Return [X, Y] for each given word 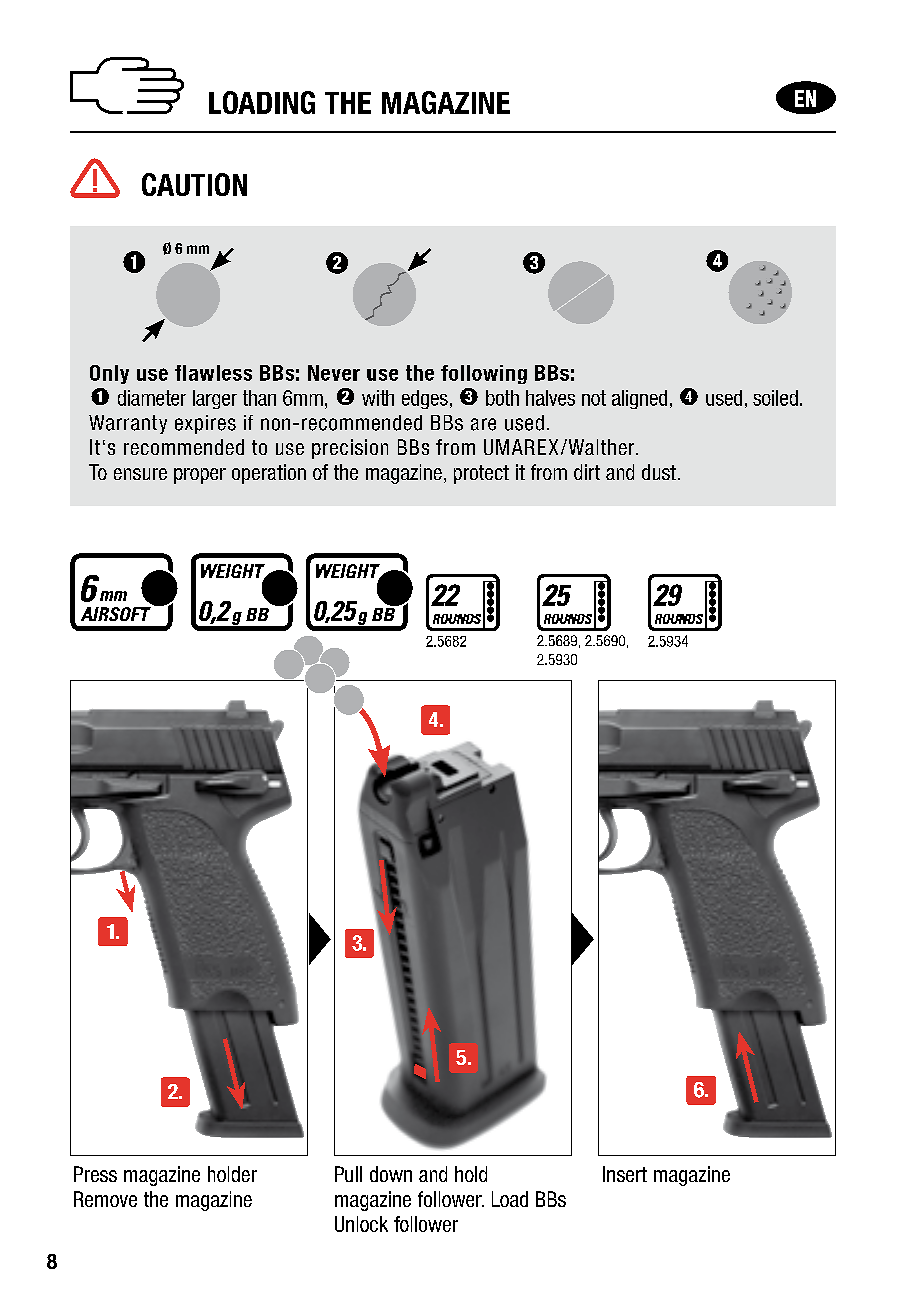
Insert [625, 1174]
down [391, 1174]
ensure [140, 474]
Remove [105, 1199]
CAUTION [194, 184]
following [484, 374]
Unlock [361, 1224]
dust [659, 472]
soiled [775, 398]
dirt [587, 472]
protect [481, 474]
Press [95, 1174]
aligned [639, 399]
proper [200, 476]
